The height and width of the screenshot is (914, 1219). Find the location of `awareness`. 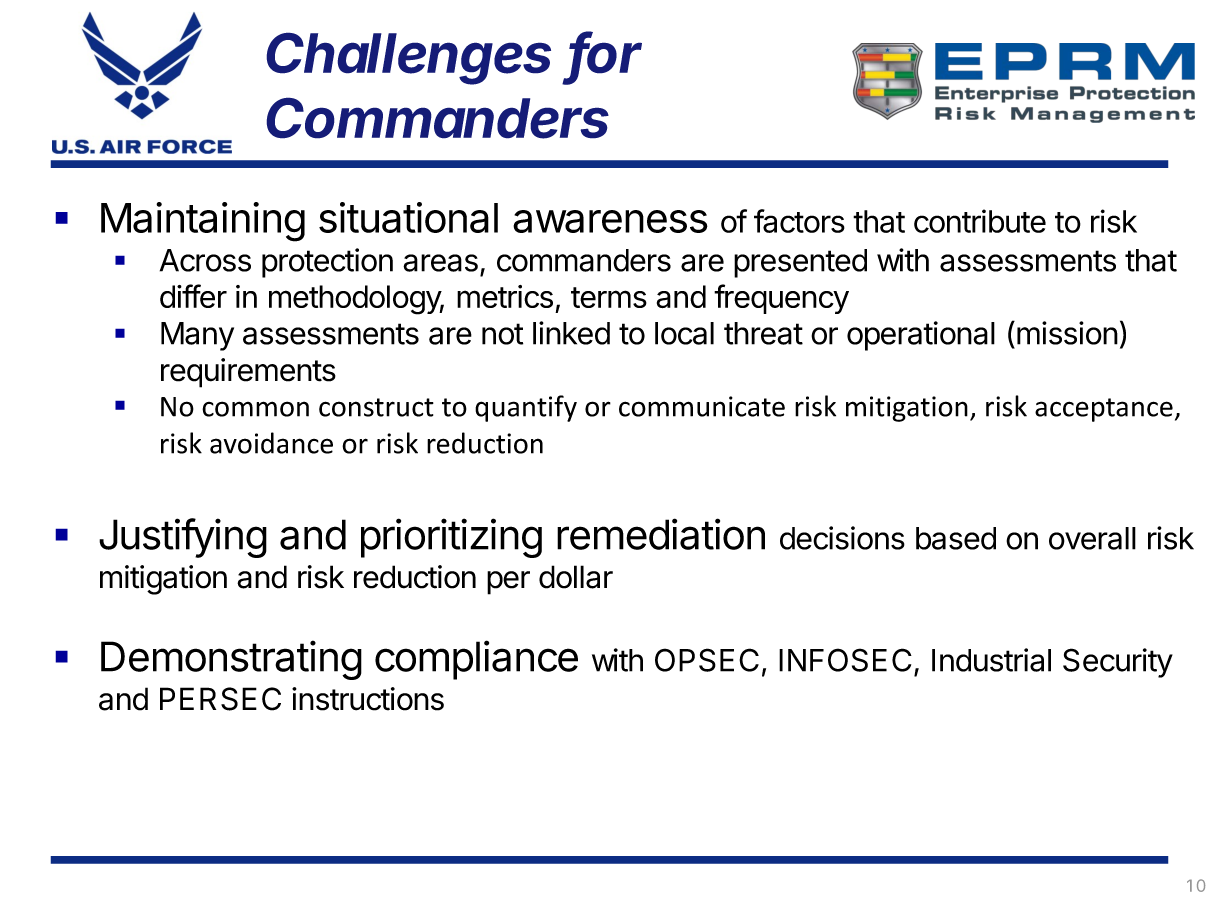

awareness is located at coordinates (610, 221).
